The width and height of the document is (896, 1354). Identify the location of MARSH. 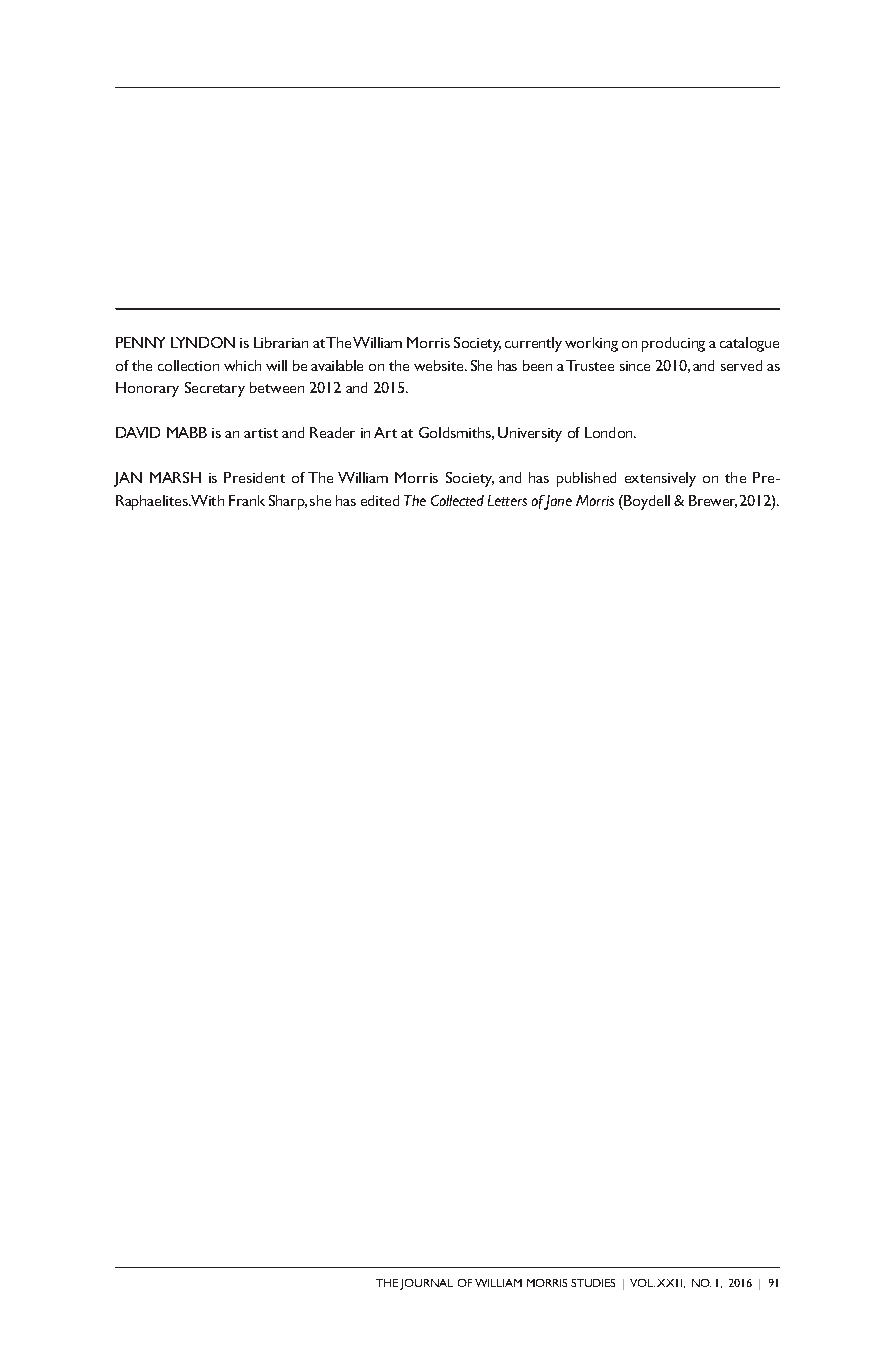
(175, 477).
